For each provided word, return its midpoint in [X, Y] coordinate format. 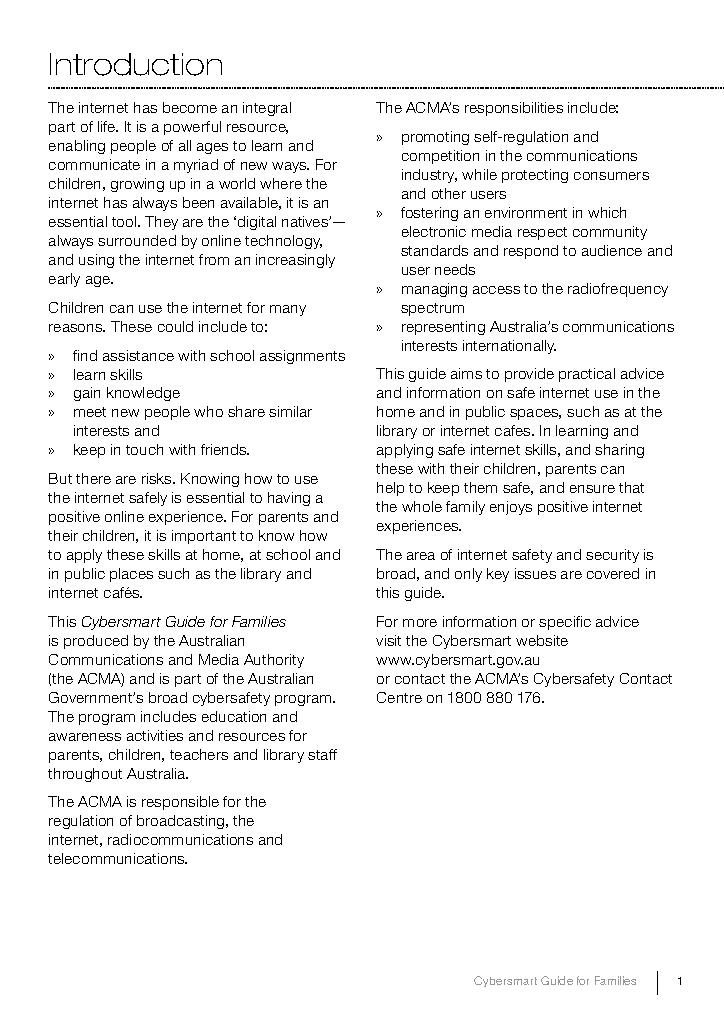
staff [322, 754]
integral [267, 109]
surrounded [137, 240]
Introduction [136, 64]
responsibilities [514, 109]
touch [144, 449]
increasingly [295, 261]
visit [388, 640]
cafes [514, 430]
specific [565, 623]
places [131, 575]
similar [290, 411]
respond [531, 252]
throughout [85, 775]
